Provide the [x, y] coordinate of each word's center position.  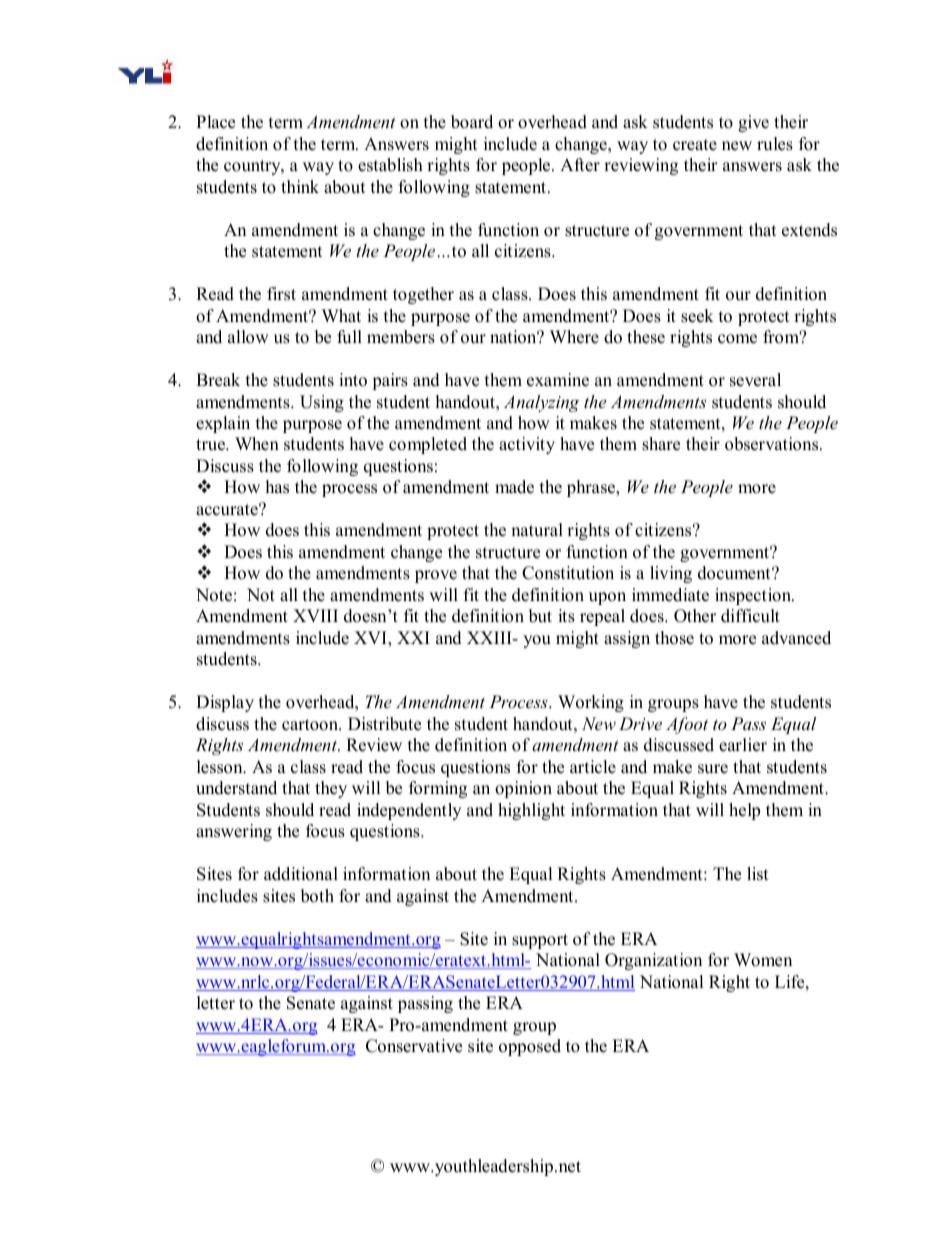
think [300, 186]
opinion [523, 789]
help [744, 811]
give [753, 123]
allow [248, 337]
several [755, 380]
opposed [530, 1047]
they [331, 789]
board [472, 122]
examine [558, 380]
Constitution [568, 573]
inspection [754, 596]
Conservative [414, 1046]
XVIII [315, 615]
